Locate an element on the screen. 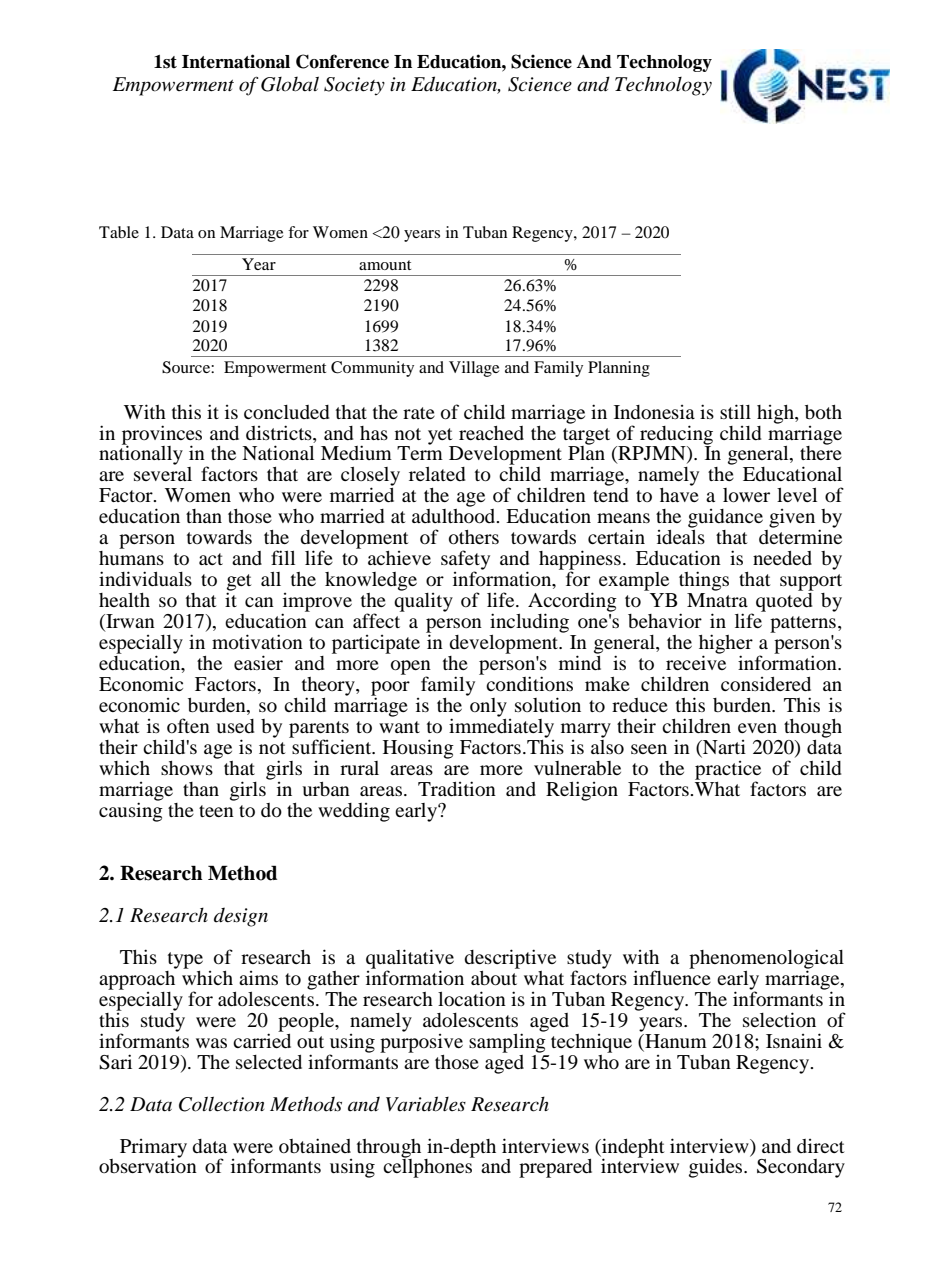 The height and width of the screenshot is (1288, 931). provinces is located at coordinates (162, 436).
